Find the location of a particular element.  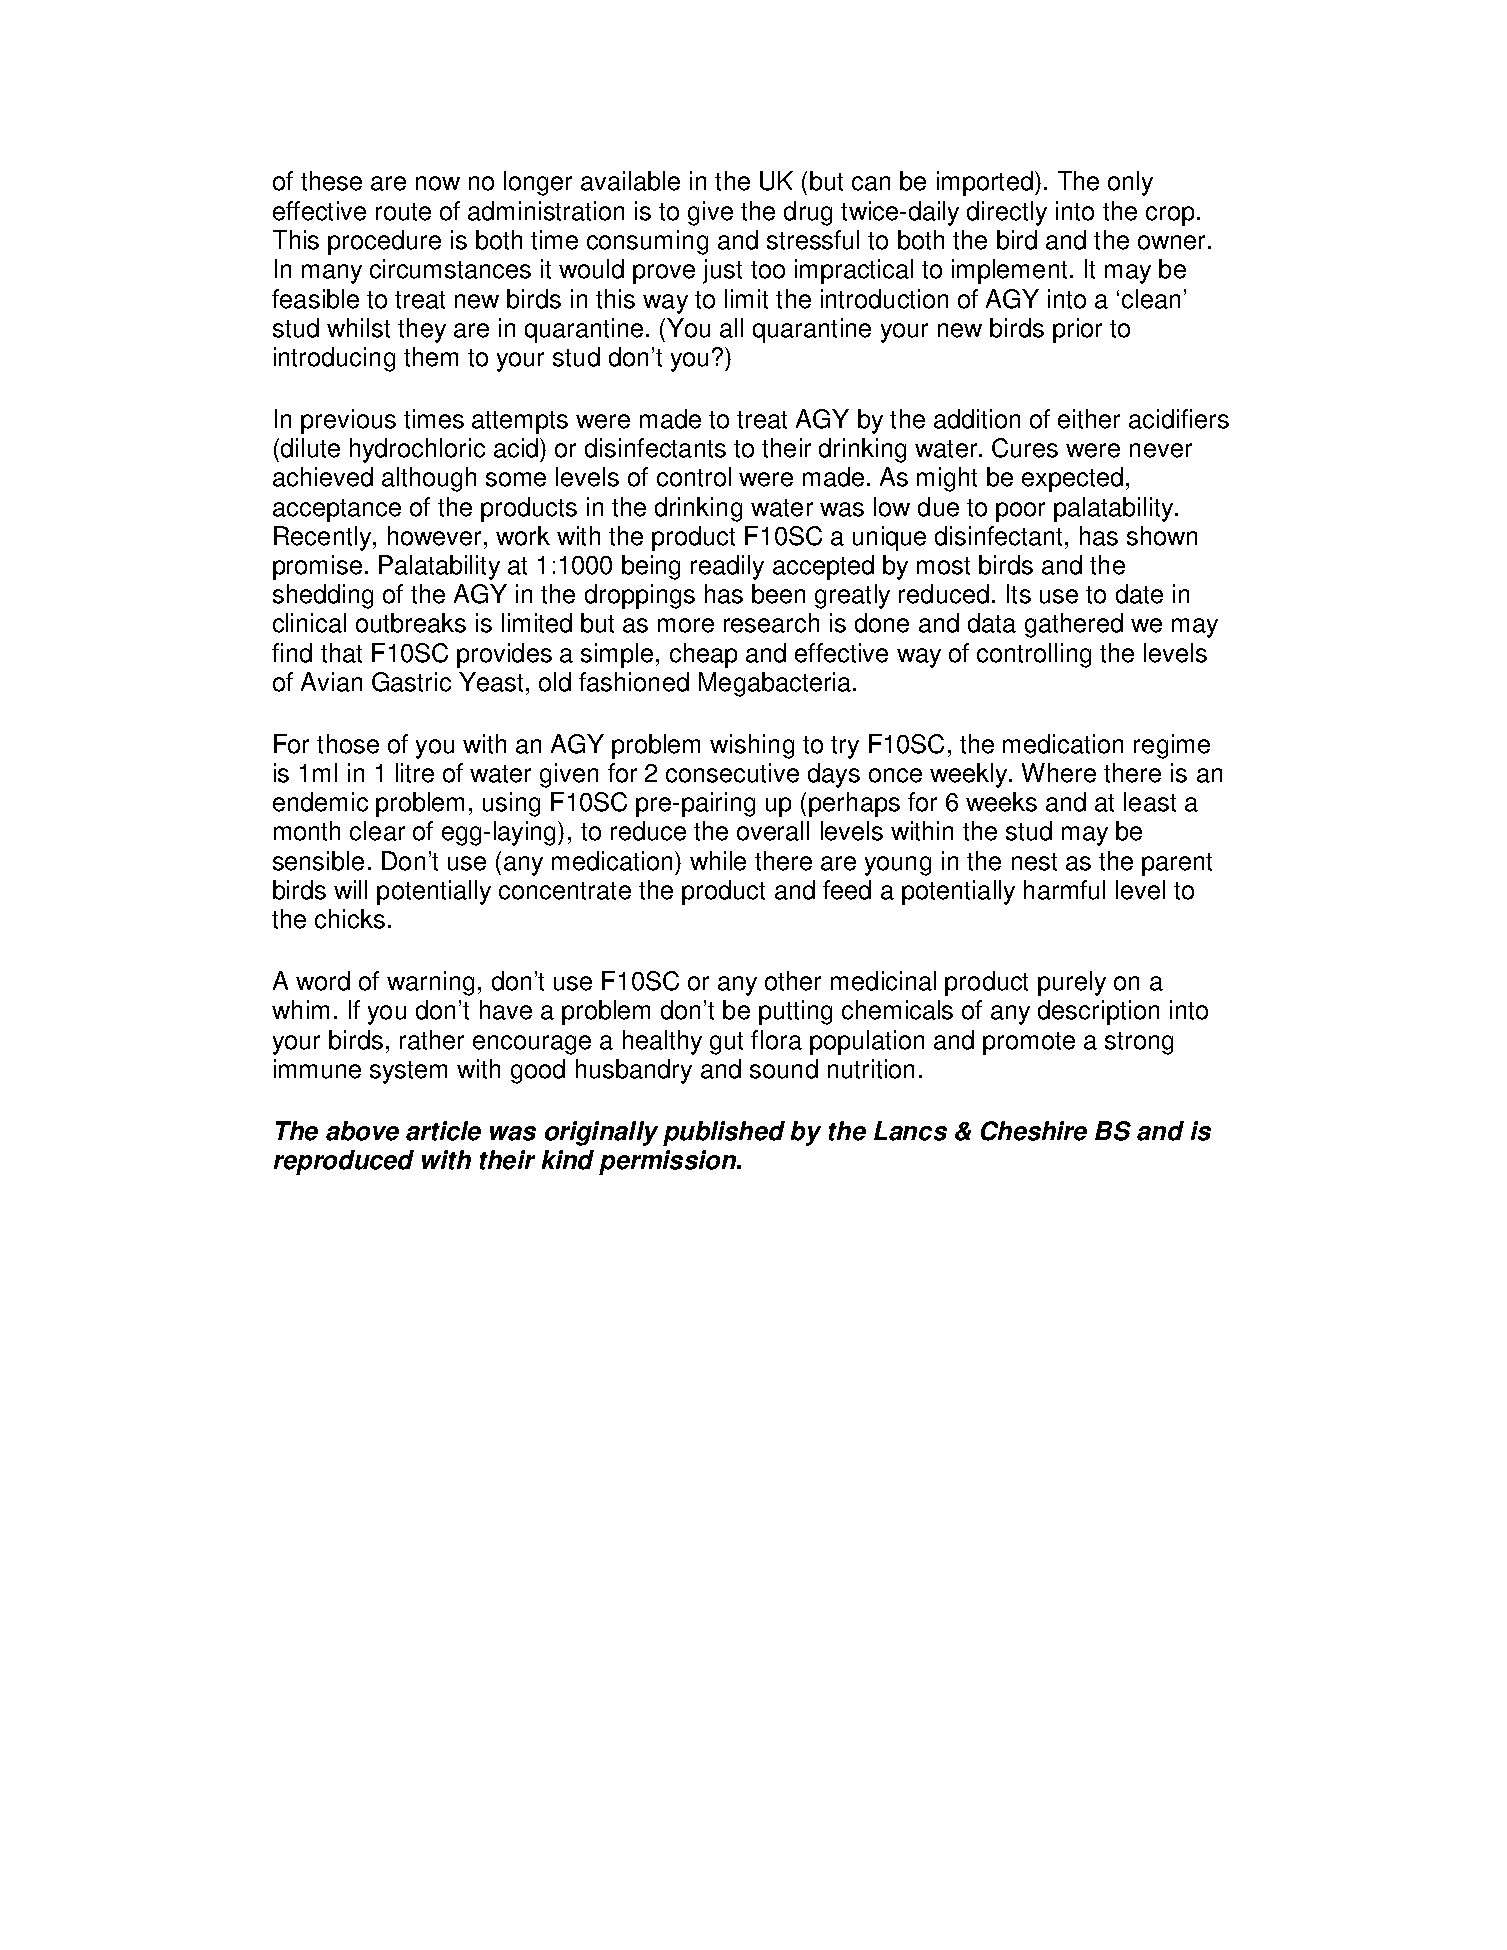

data is located at coordinates (992, 623).
